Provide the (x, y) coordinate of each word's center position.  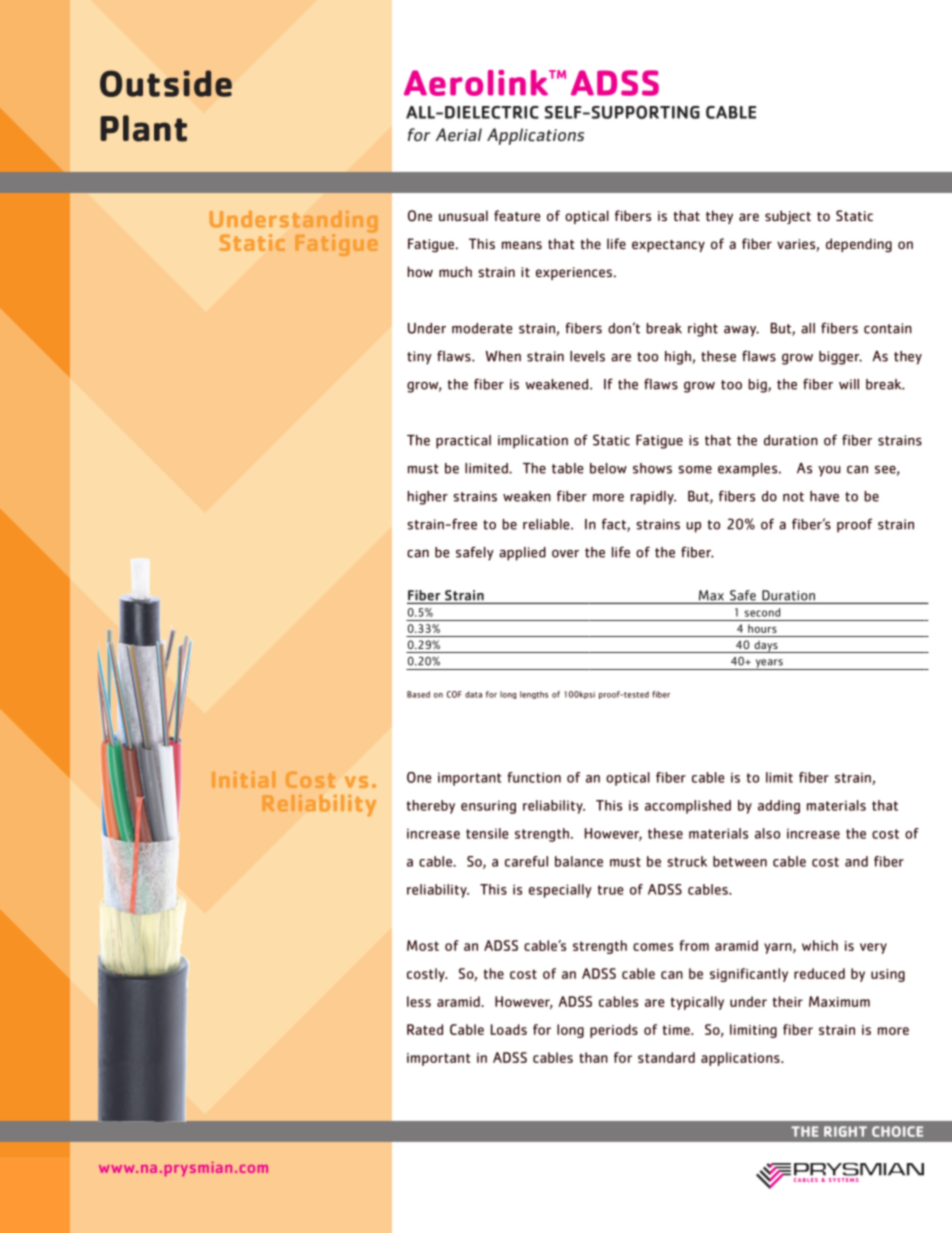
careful (526, 861)
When (503, 356)
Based (418, 694)
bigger (840, 358)
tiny (419, 358)
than (593, 1057)
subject (788, 217)
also (767, 833)
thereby (431, 807)
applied (522, 554)
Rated (425, 1029)
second (762, 612)
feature (517, 215)
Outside (166, 83)
